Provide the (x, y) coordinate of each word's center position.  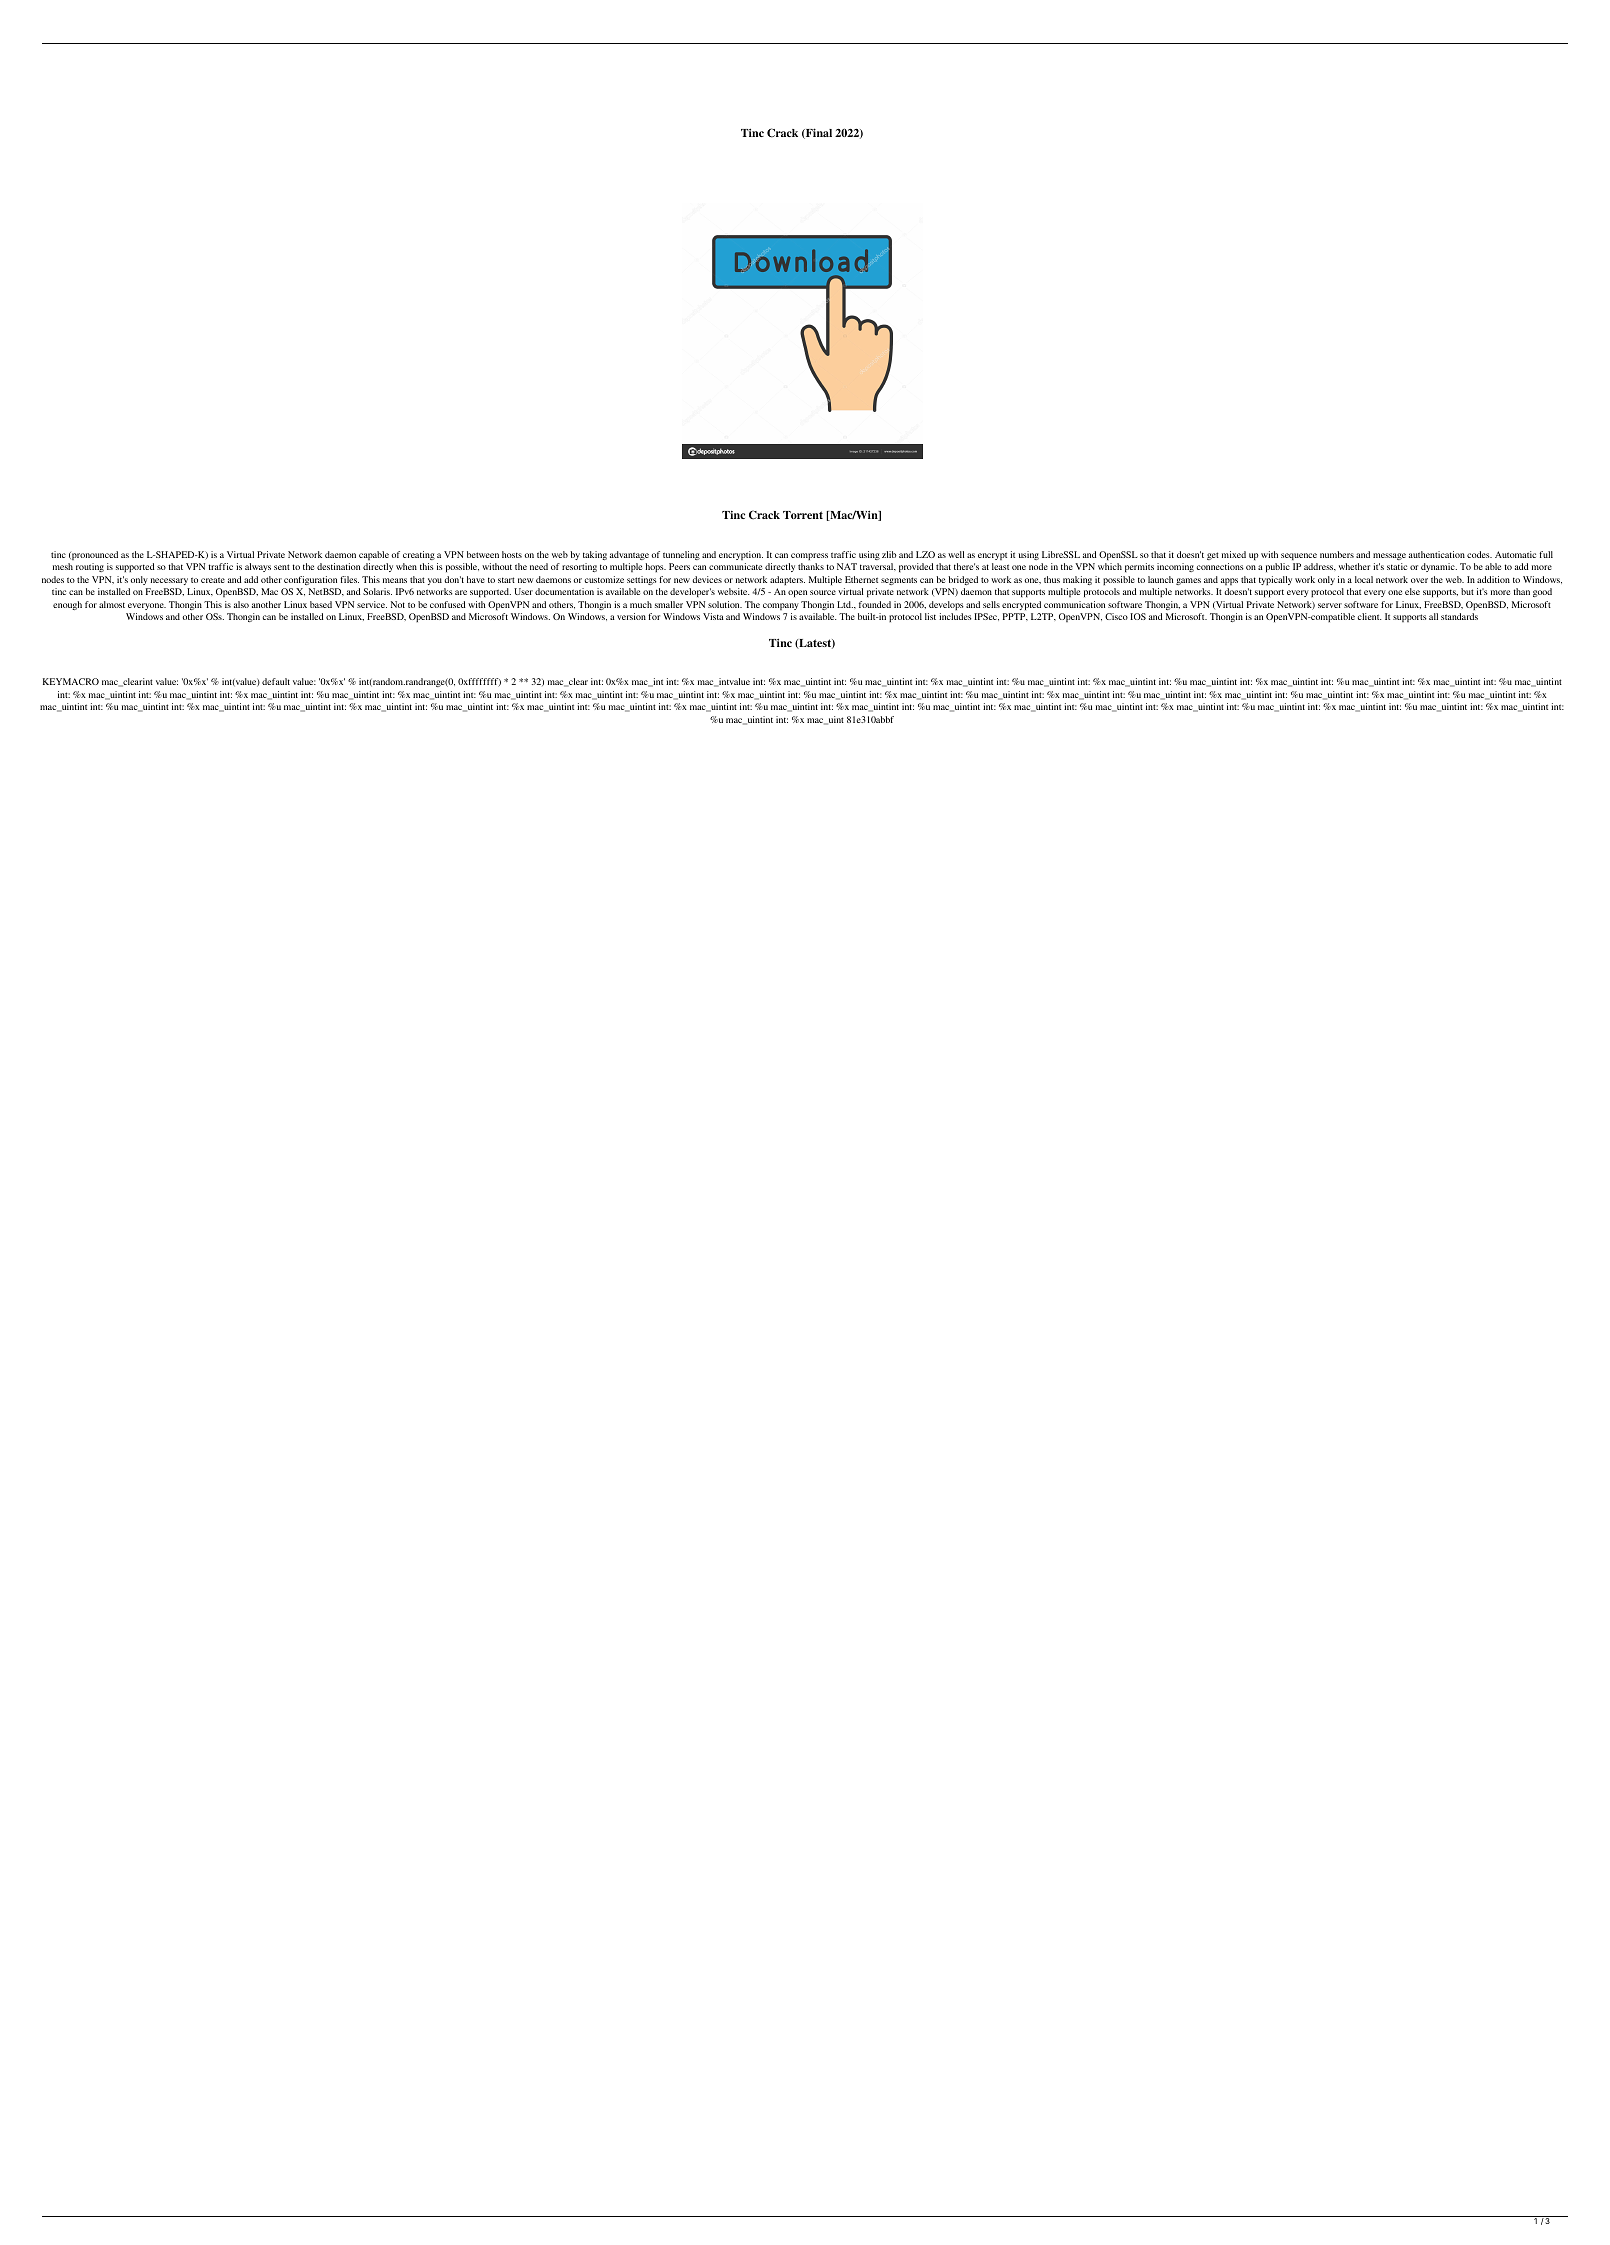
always (258, 567)
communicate (735, 566)
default (276, 681)
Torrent (803, 515)
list (930, 616)
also (241, 604)
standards (1459, 616)
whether (1354, 566)
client (1369, 616)
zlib (889, 554)
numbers (1337, 554)
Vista (713, 616)
